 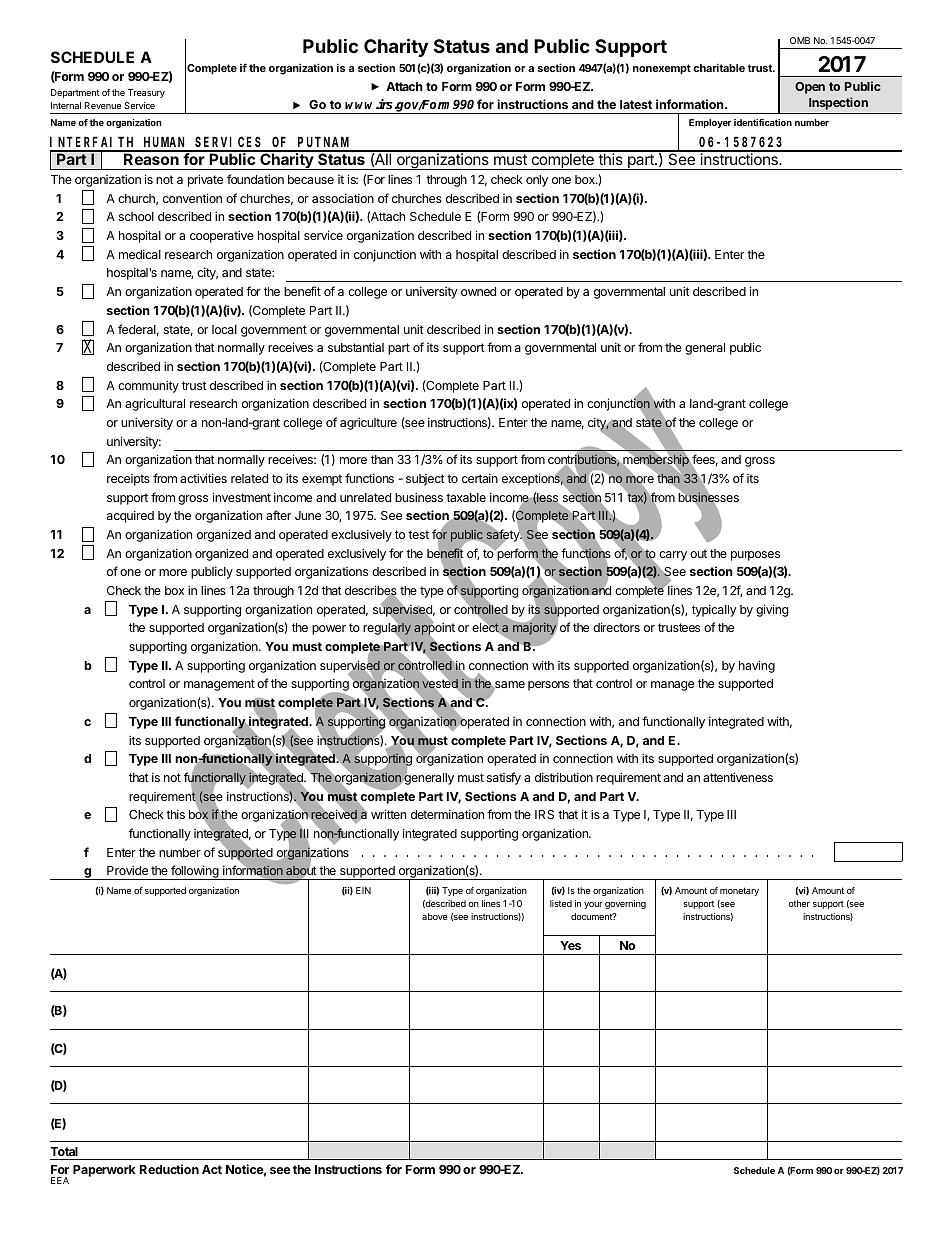 I want to click on agricultural, so click(x=155, y=404).
